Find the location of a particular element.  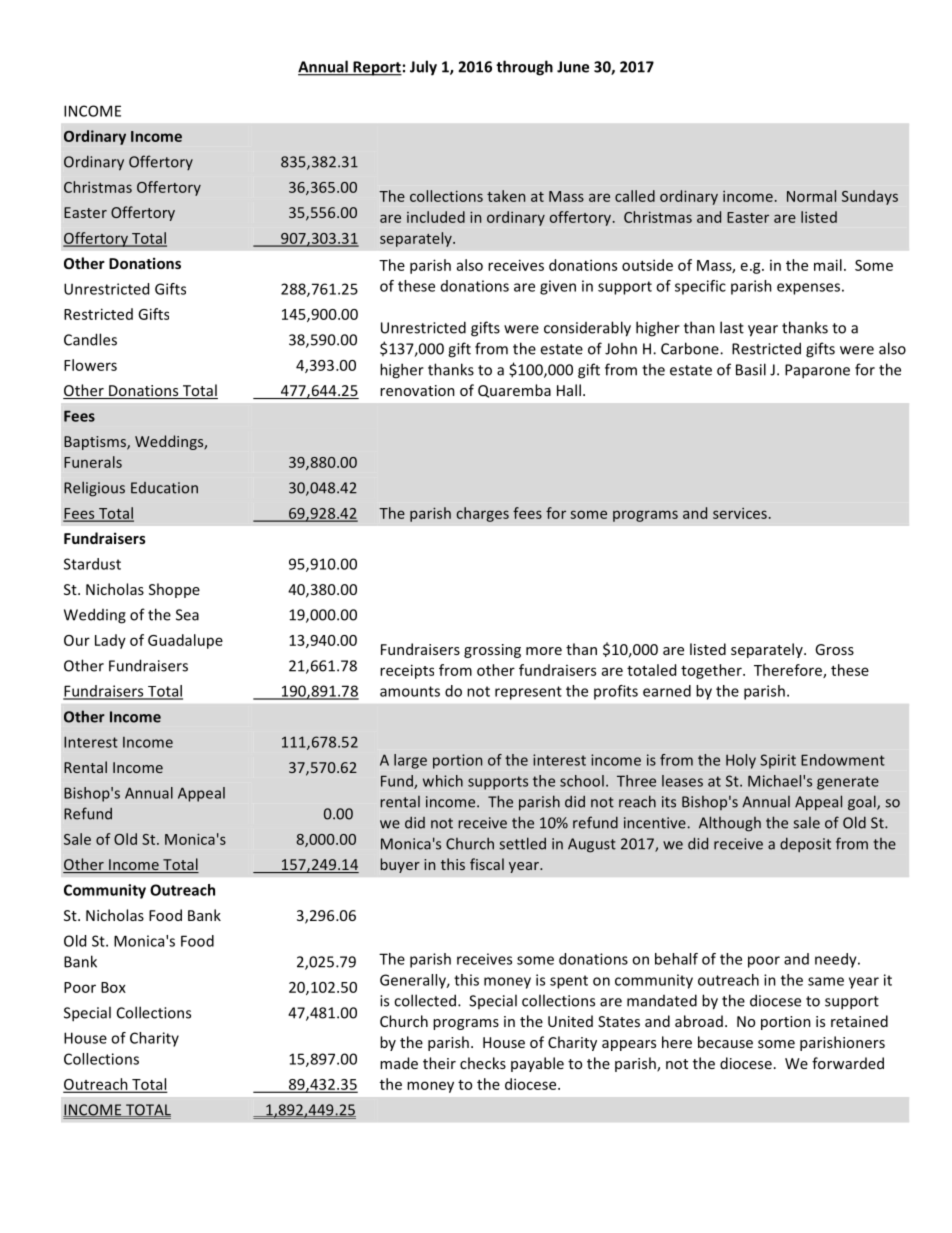

Spirit is located at coordinates (778, 761).
